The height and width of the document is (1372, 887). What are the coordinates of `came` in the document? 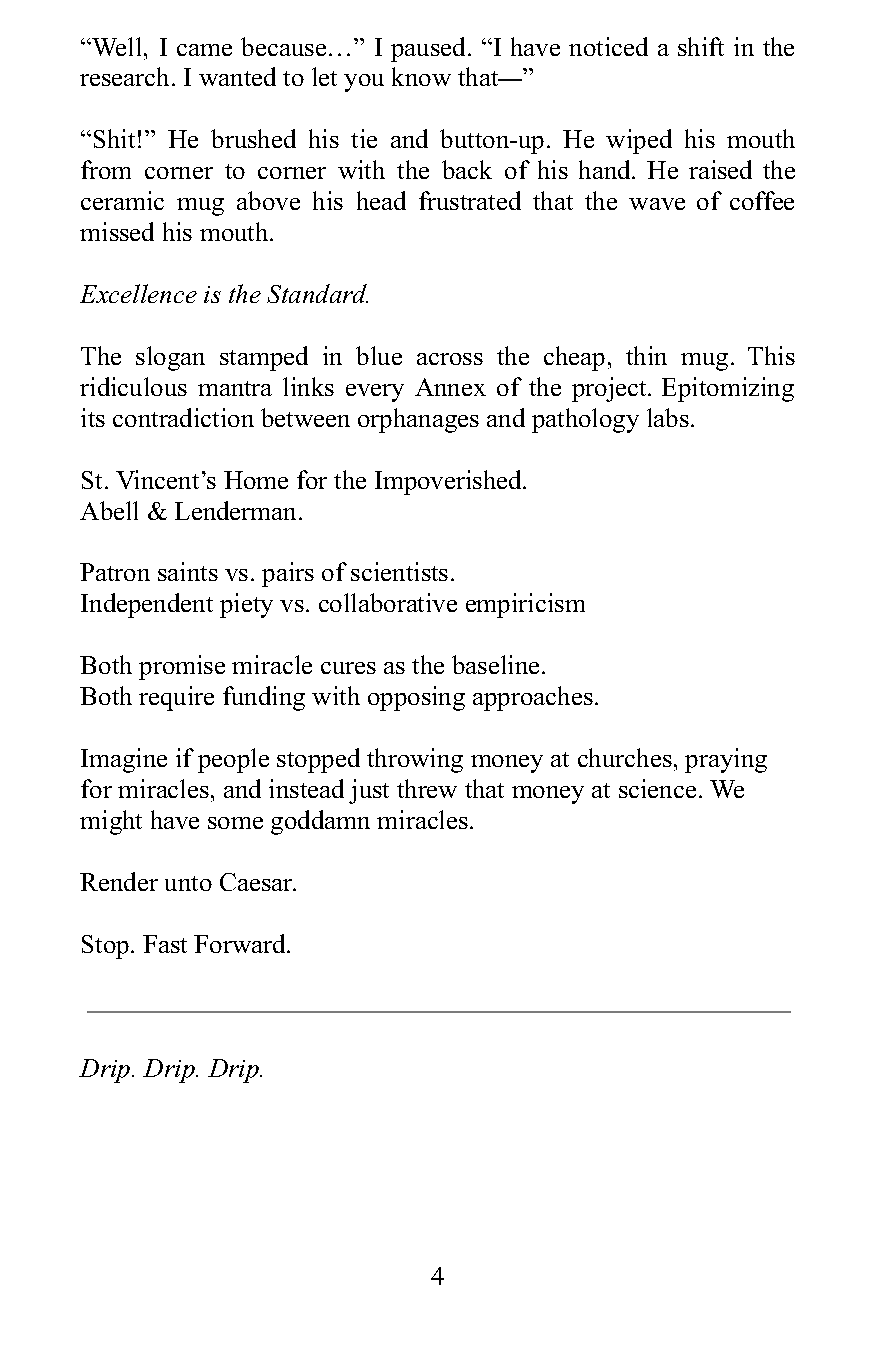 It's located at (204, 50).
